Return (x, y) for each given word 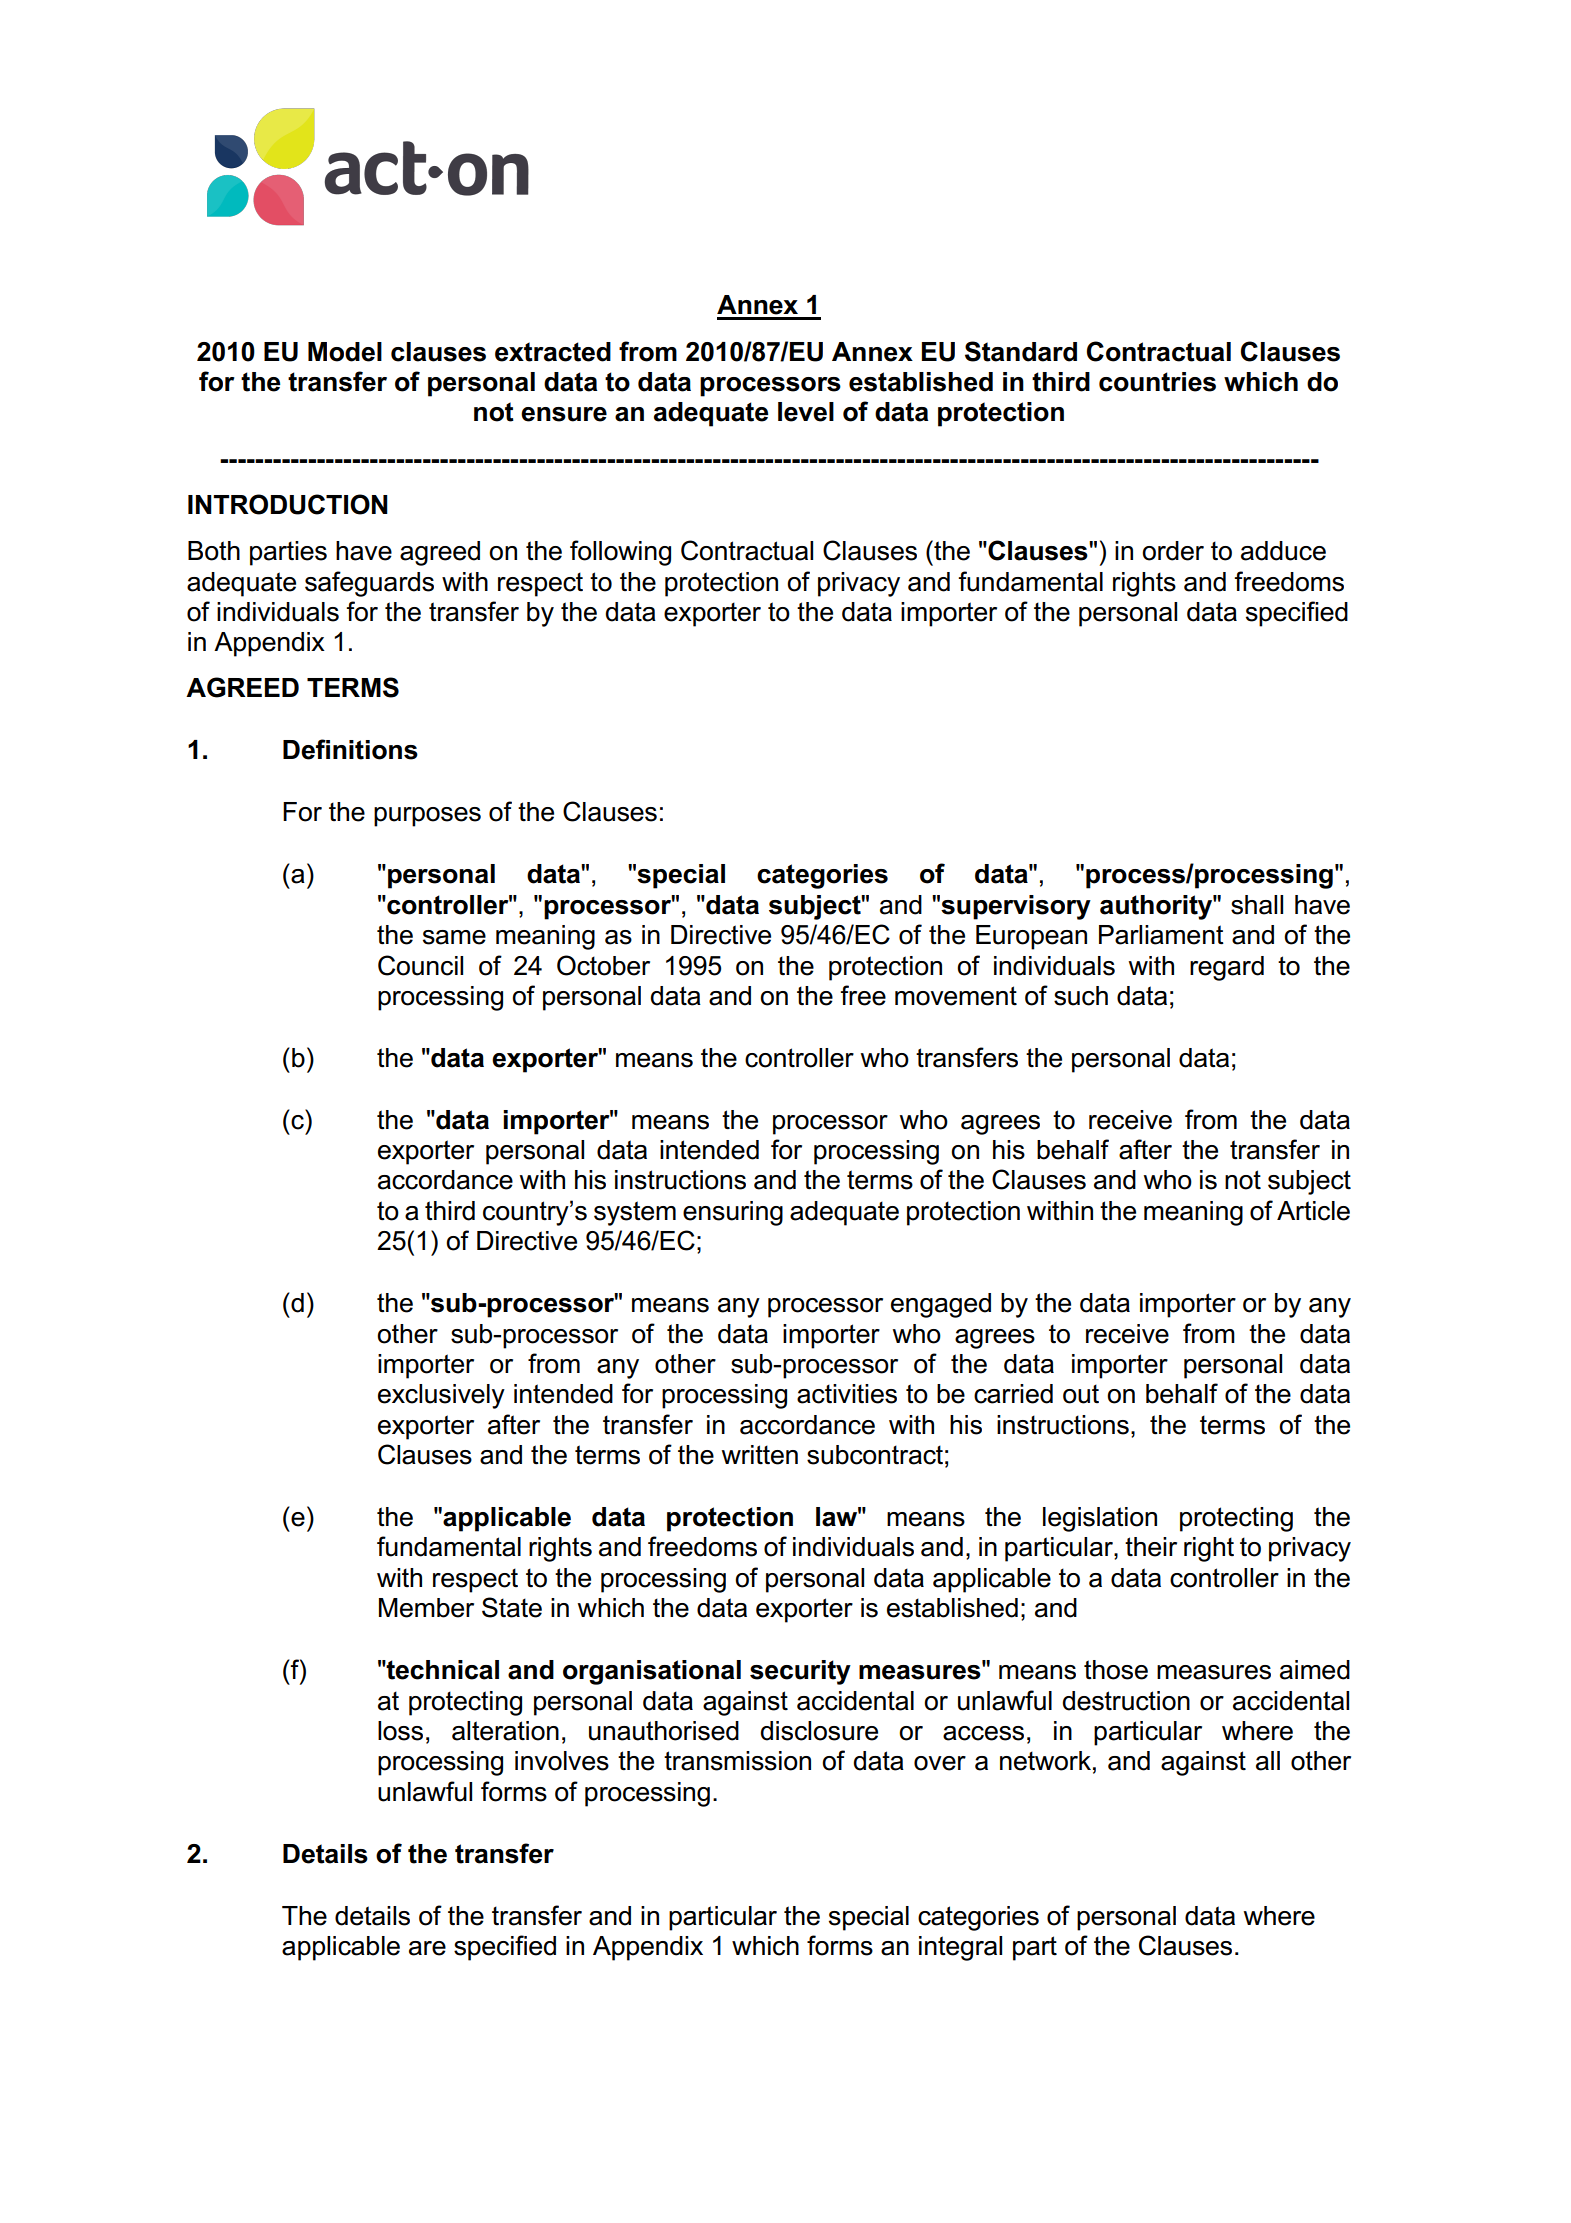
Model (345, 352)
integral (960, 1948)
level (806, 412)
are (427, 1948)
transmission (737, 1761)
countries (1157, 382)
